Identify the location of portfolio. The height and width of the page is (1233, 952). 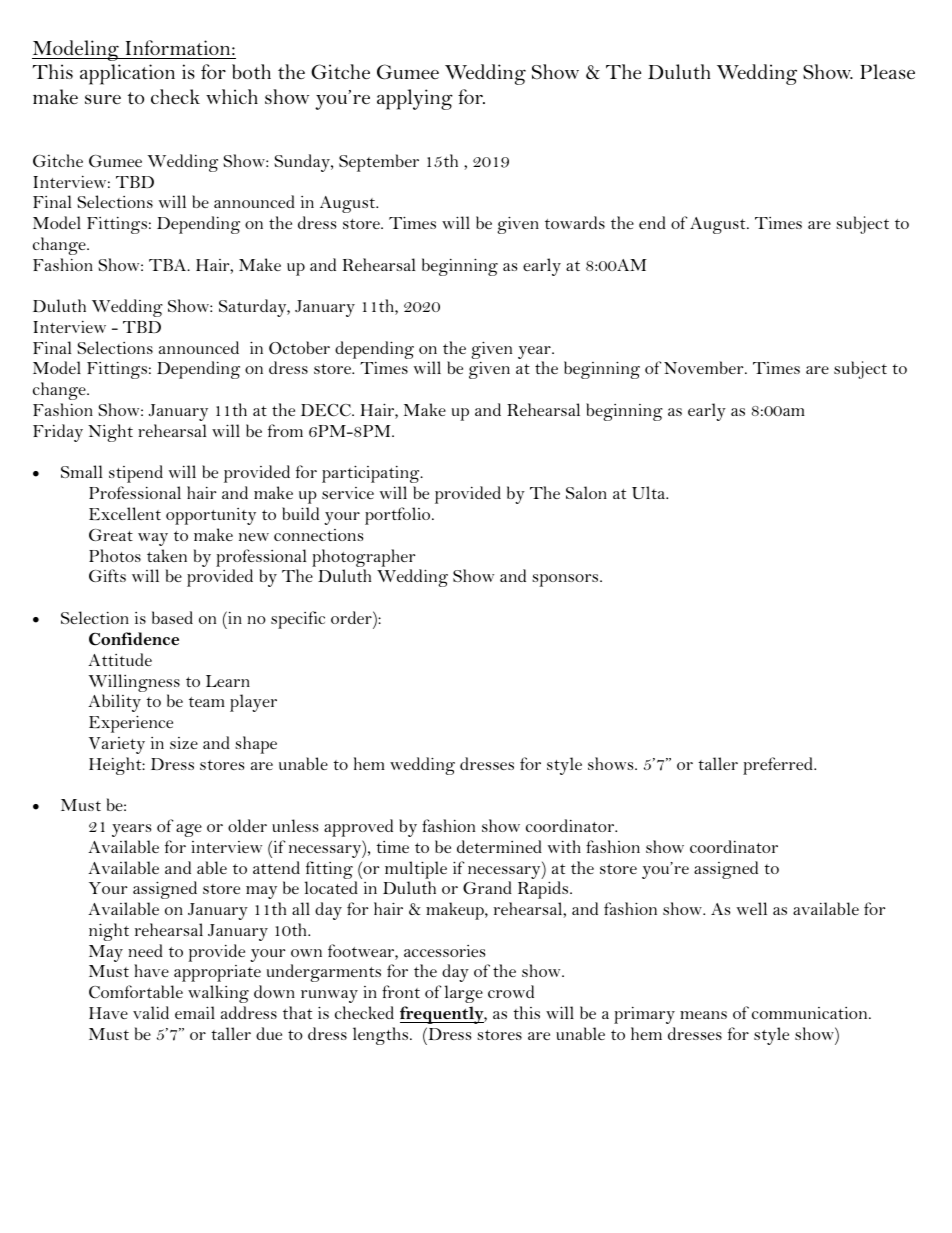
(399, 516).
